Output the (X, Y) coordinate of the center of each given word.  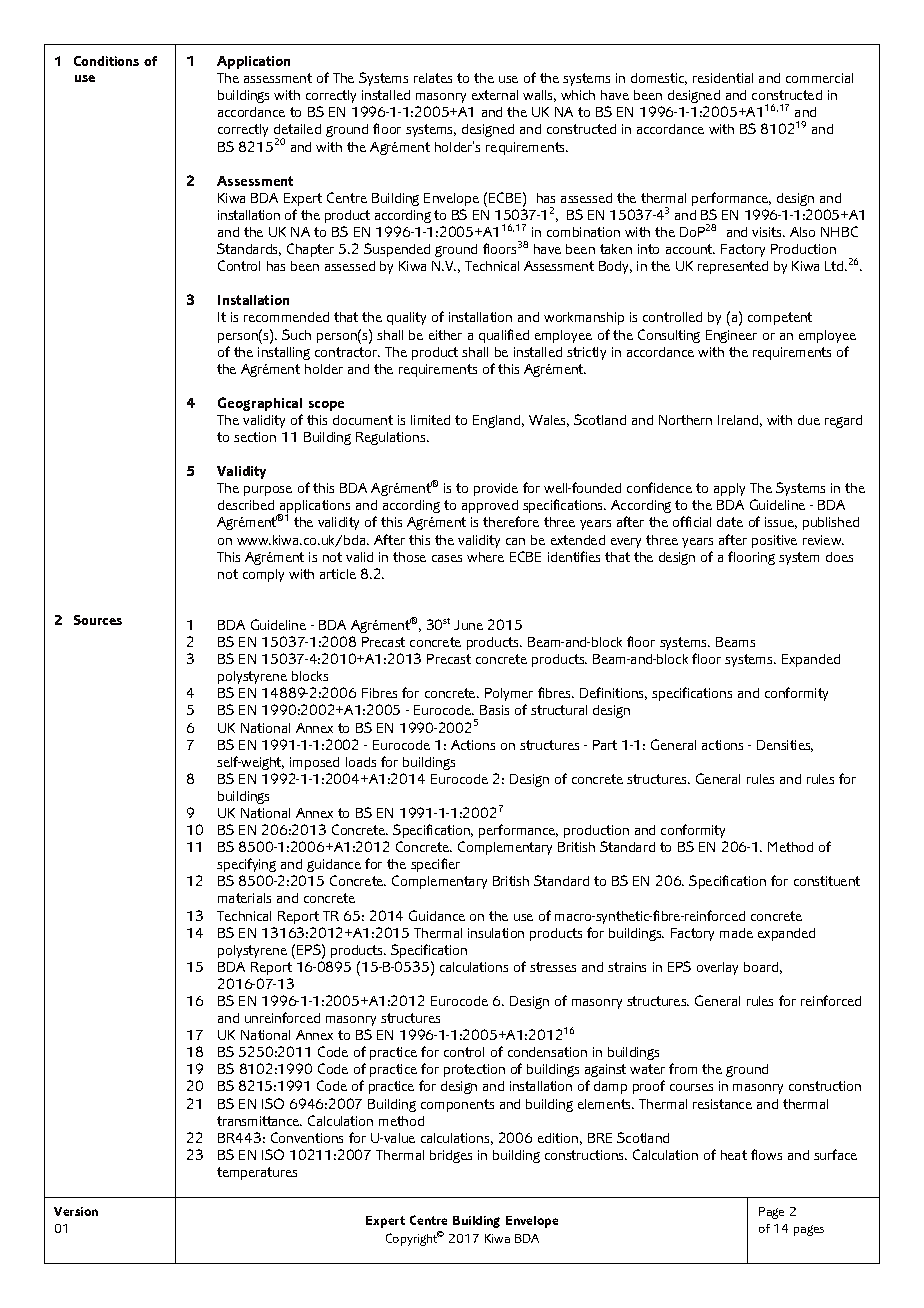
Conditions (106, 61)
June (468, 625)
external (495, 95)
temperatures (257, 1173)
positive (774, 541)
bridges (451, 1156)
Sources (98, 620)
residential (723, 78)
